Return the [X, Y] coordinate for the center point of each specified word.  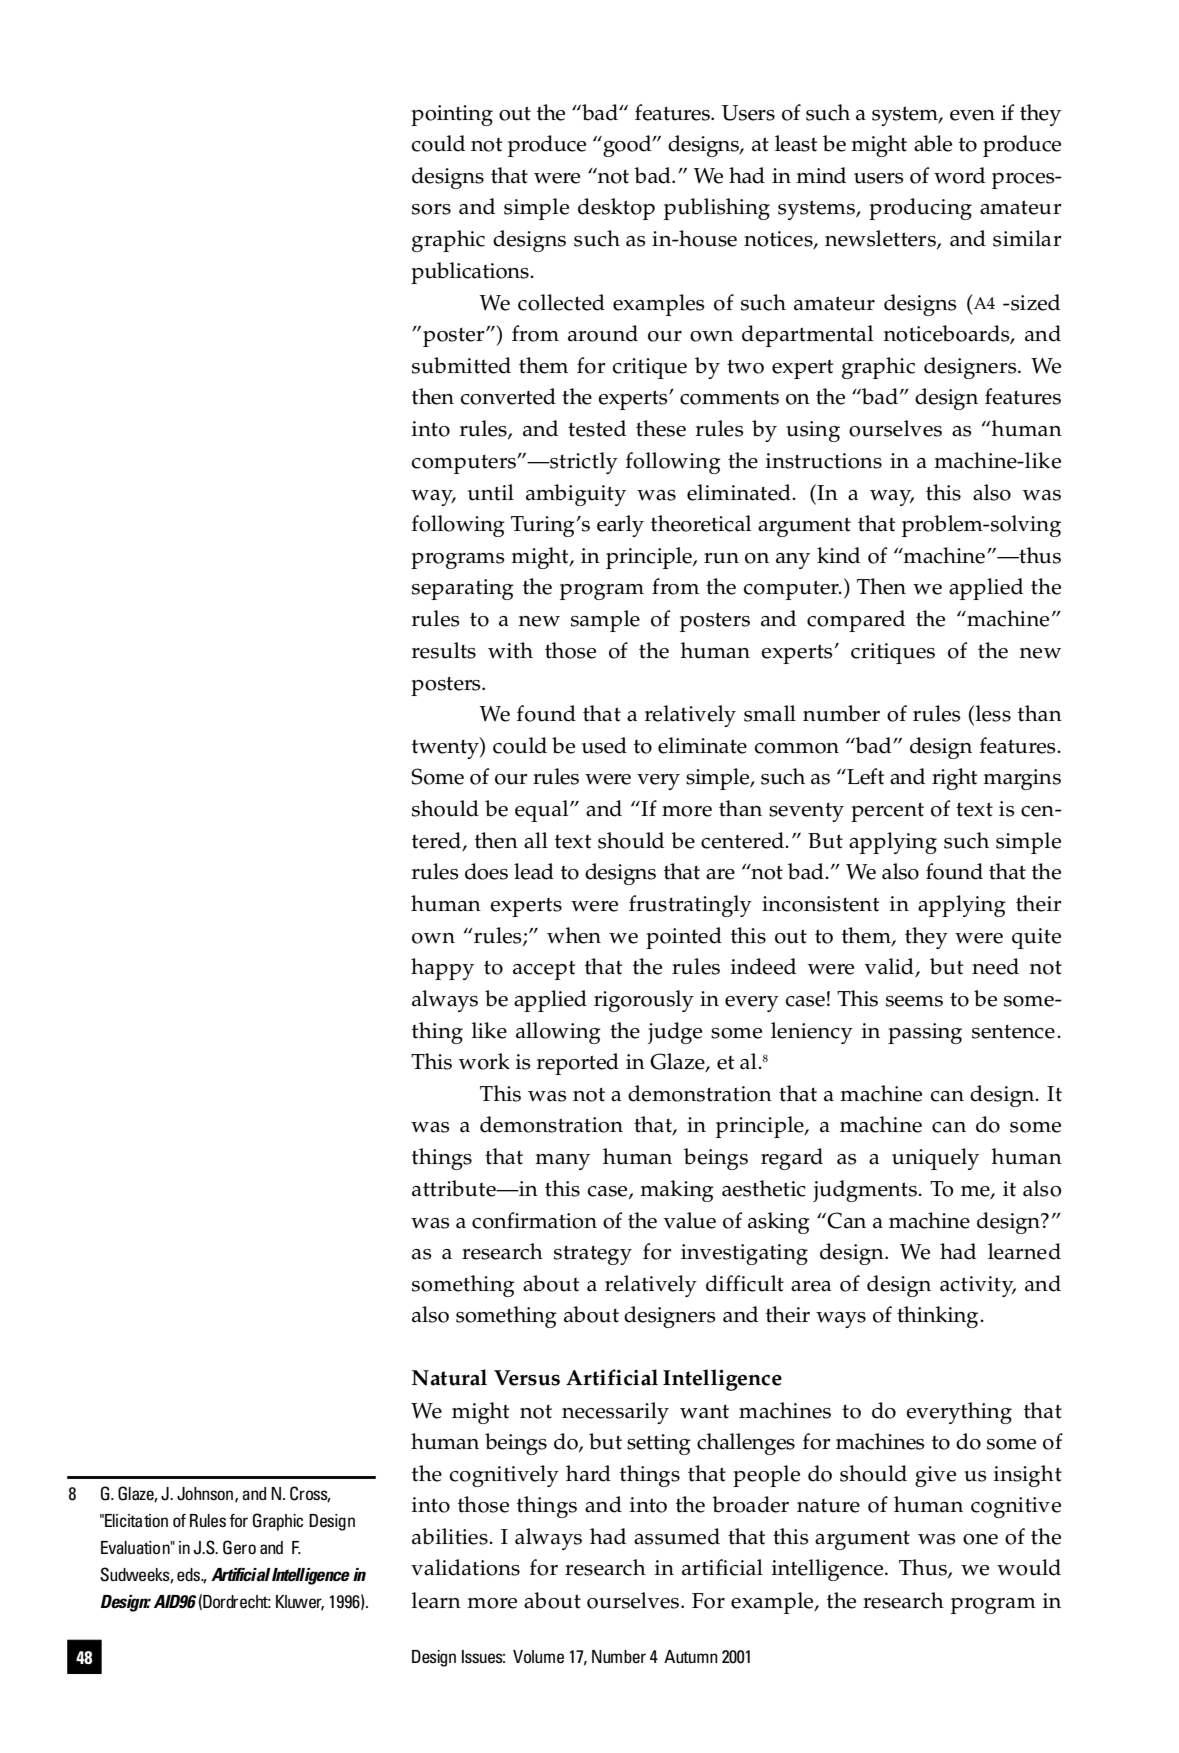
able [933, 143]
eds [190, 1574]
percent [887, 812]
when [574, 935]
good [627, 146]
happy [442, 969]
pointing [452, 115]
